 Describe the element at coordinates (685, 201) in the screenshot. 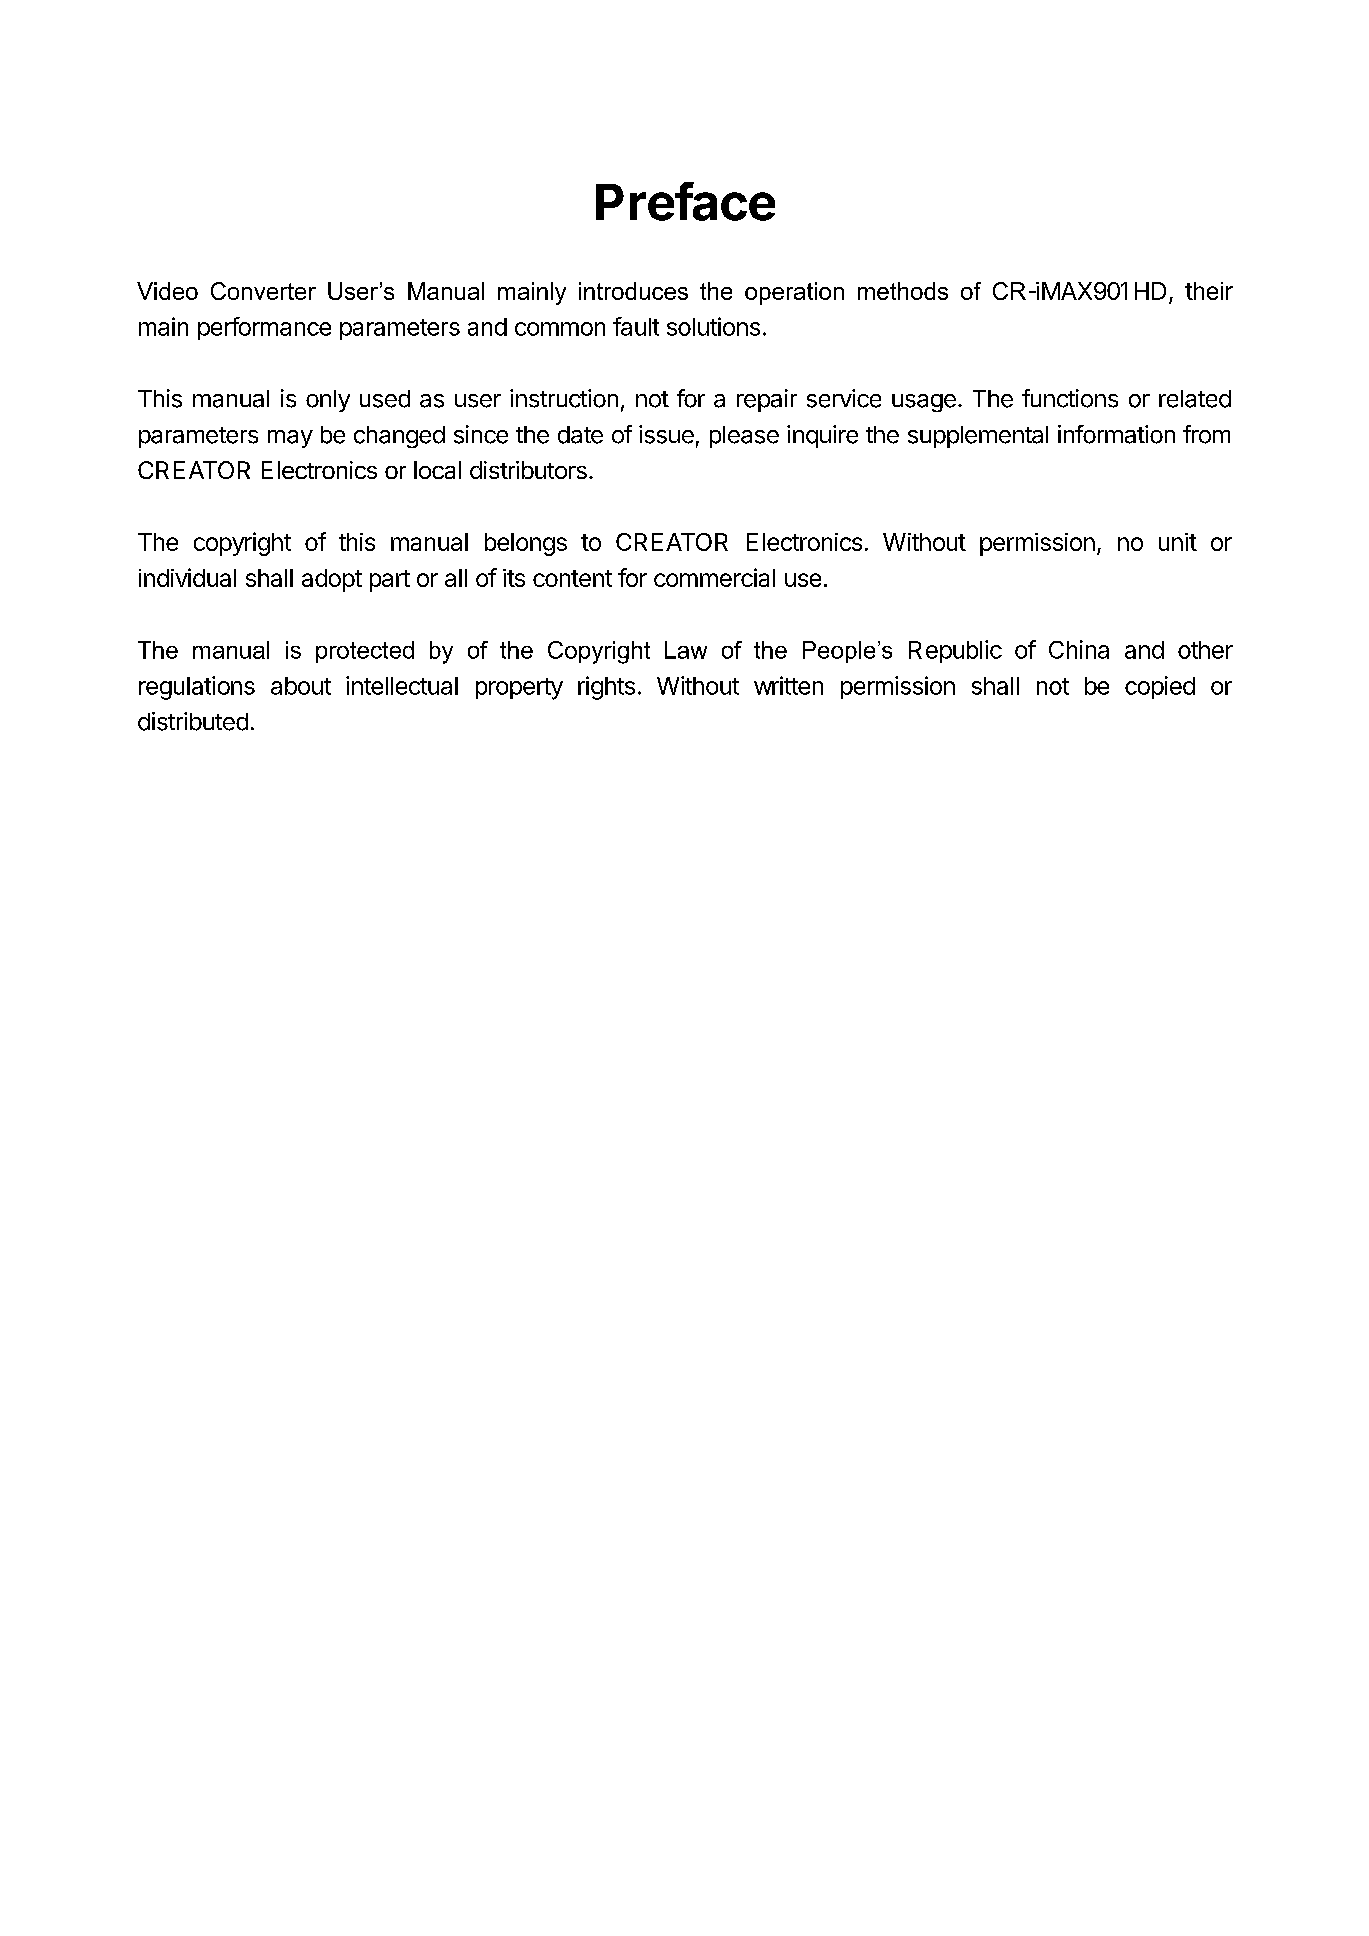

I see `Preface` at that location.
